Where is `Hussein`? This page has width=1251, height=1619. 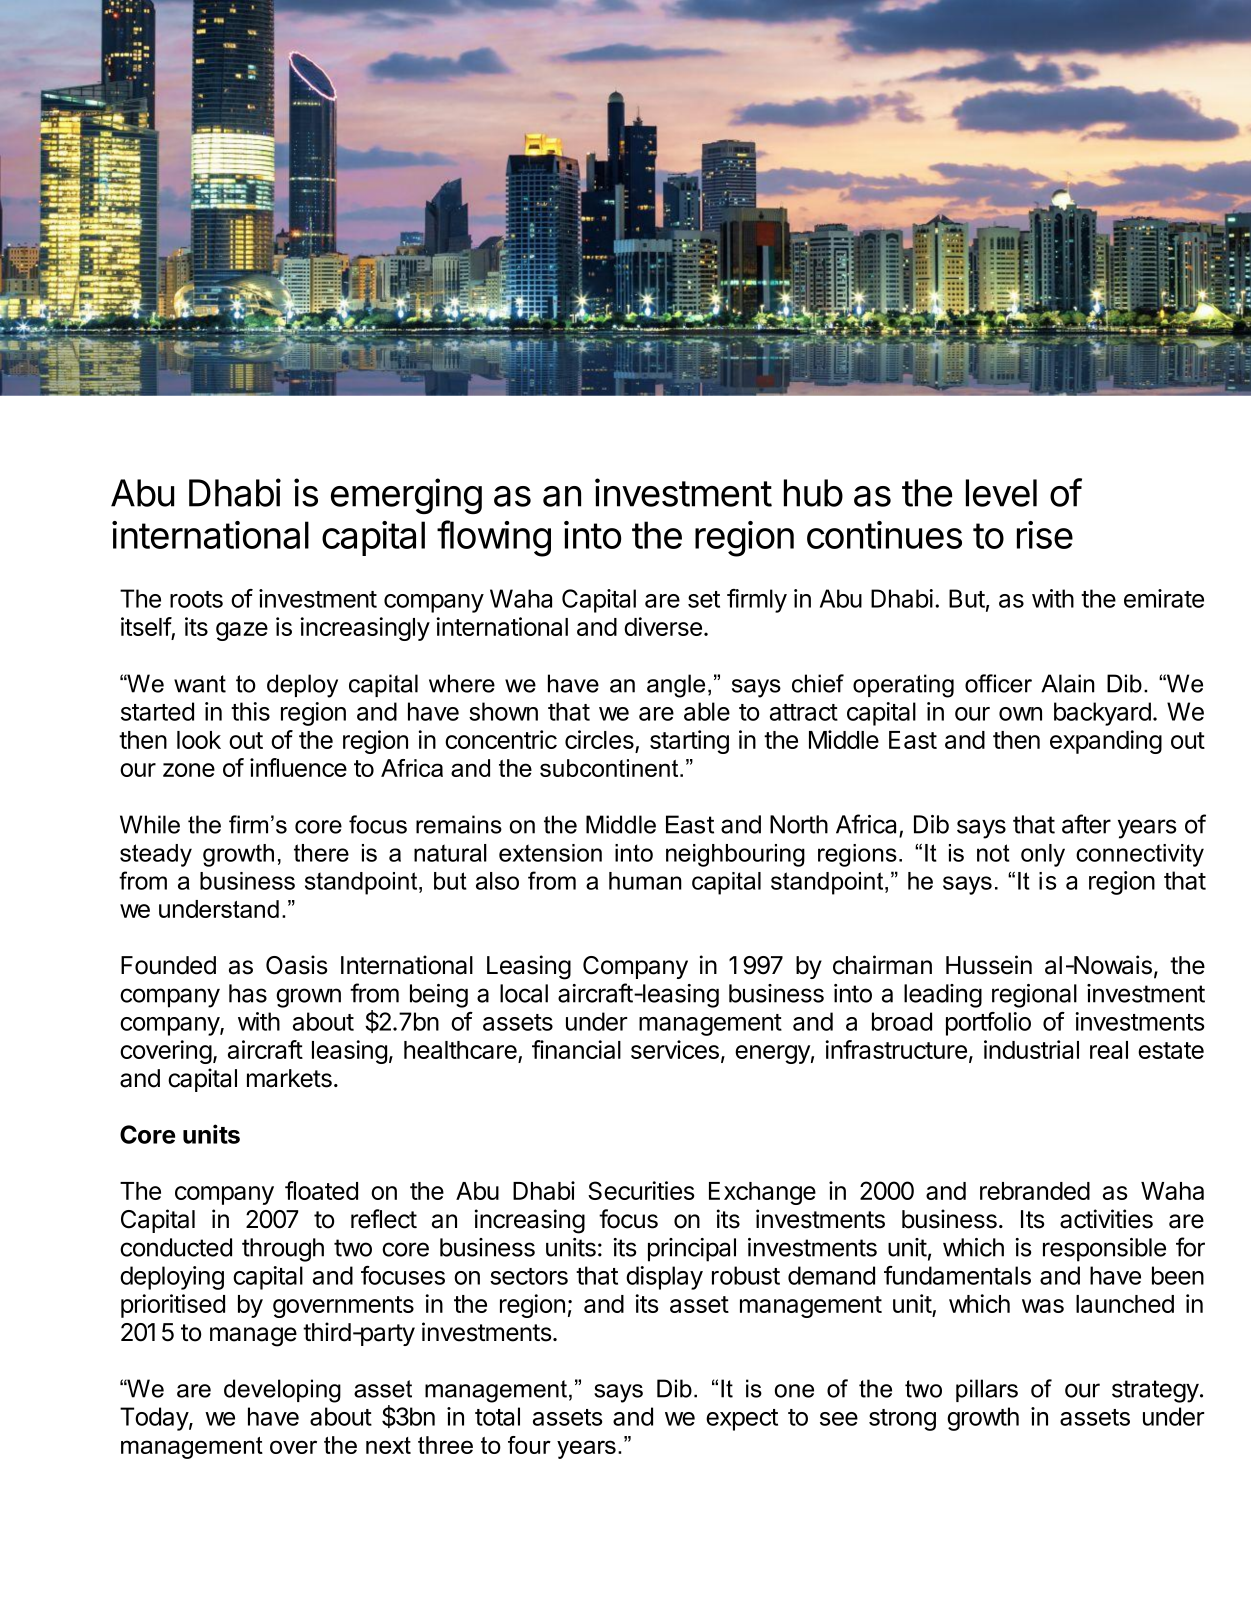
Hussein is located at coordinates (989, 965).
